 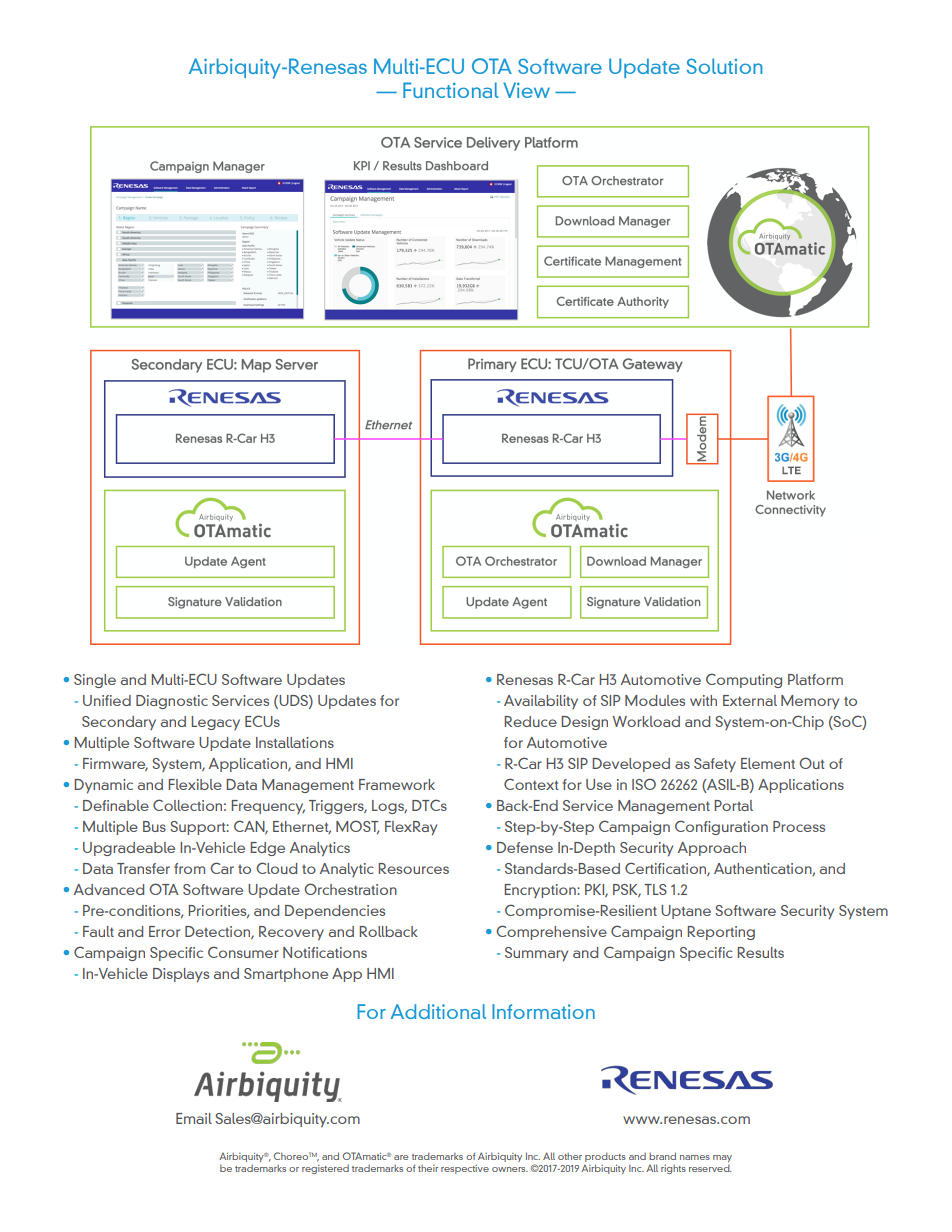 I want to click on Single, so click(x=95, y=681).
